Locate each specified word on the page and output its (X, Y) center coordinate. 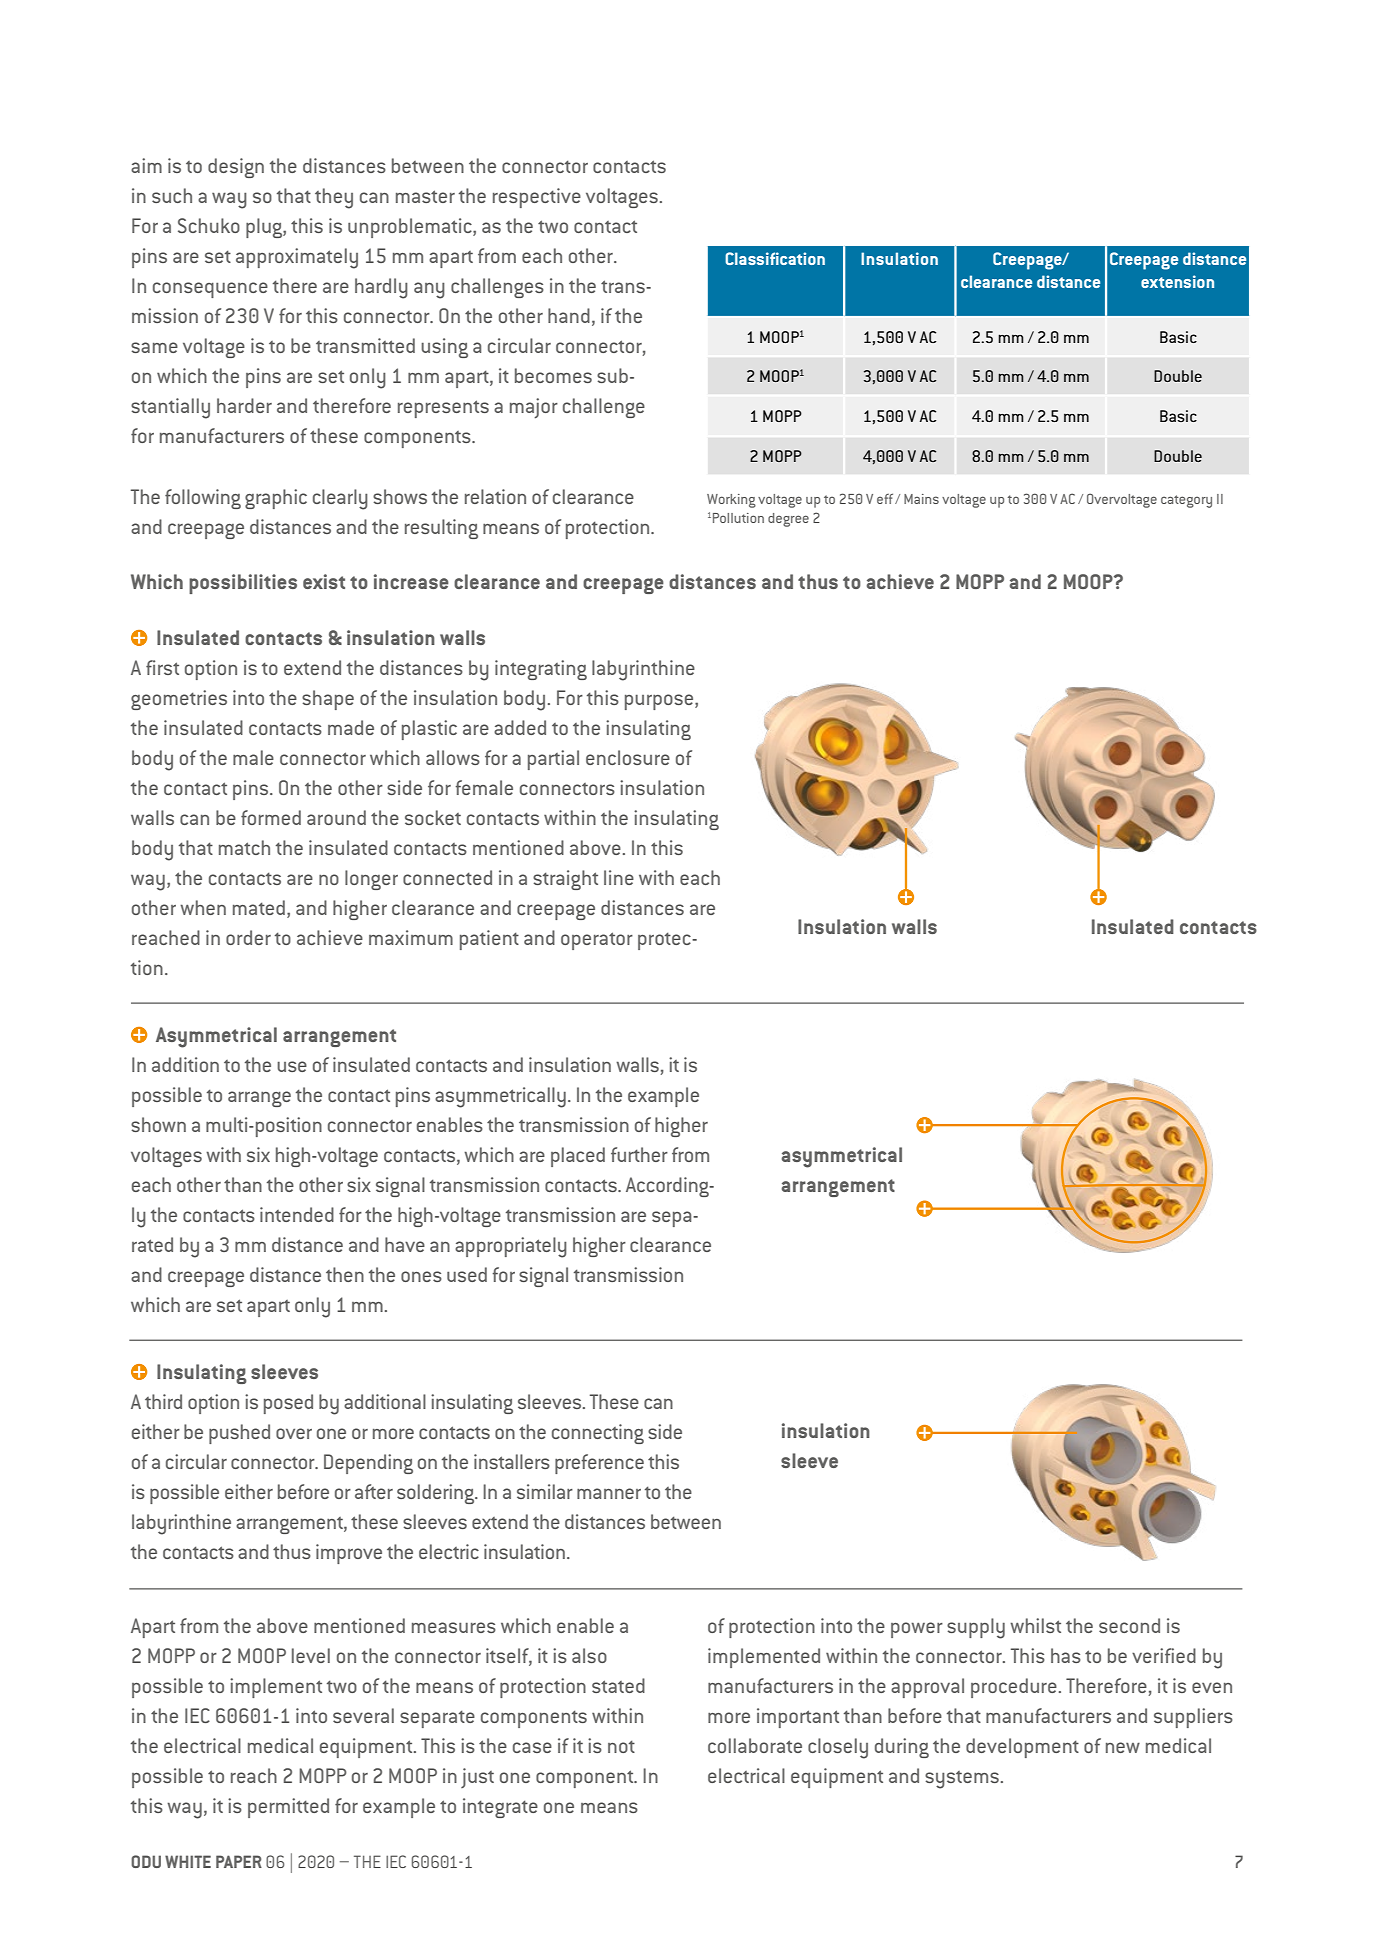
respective (537, 198)
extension (1177, 281)
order (248, 937)
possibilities (243, 584)
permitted (288, 1808)
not (621, 1746)
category (1186, 501)
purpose (660, 702)
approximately (297, 258)
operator (597, 941)
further (639, 1154)
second (1129, 1625)
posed (288, 1404)
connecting (598, 1434)
